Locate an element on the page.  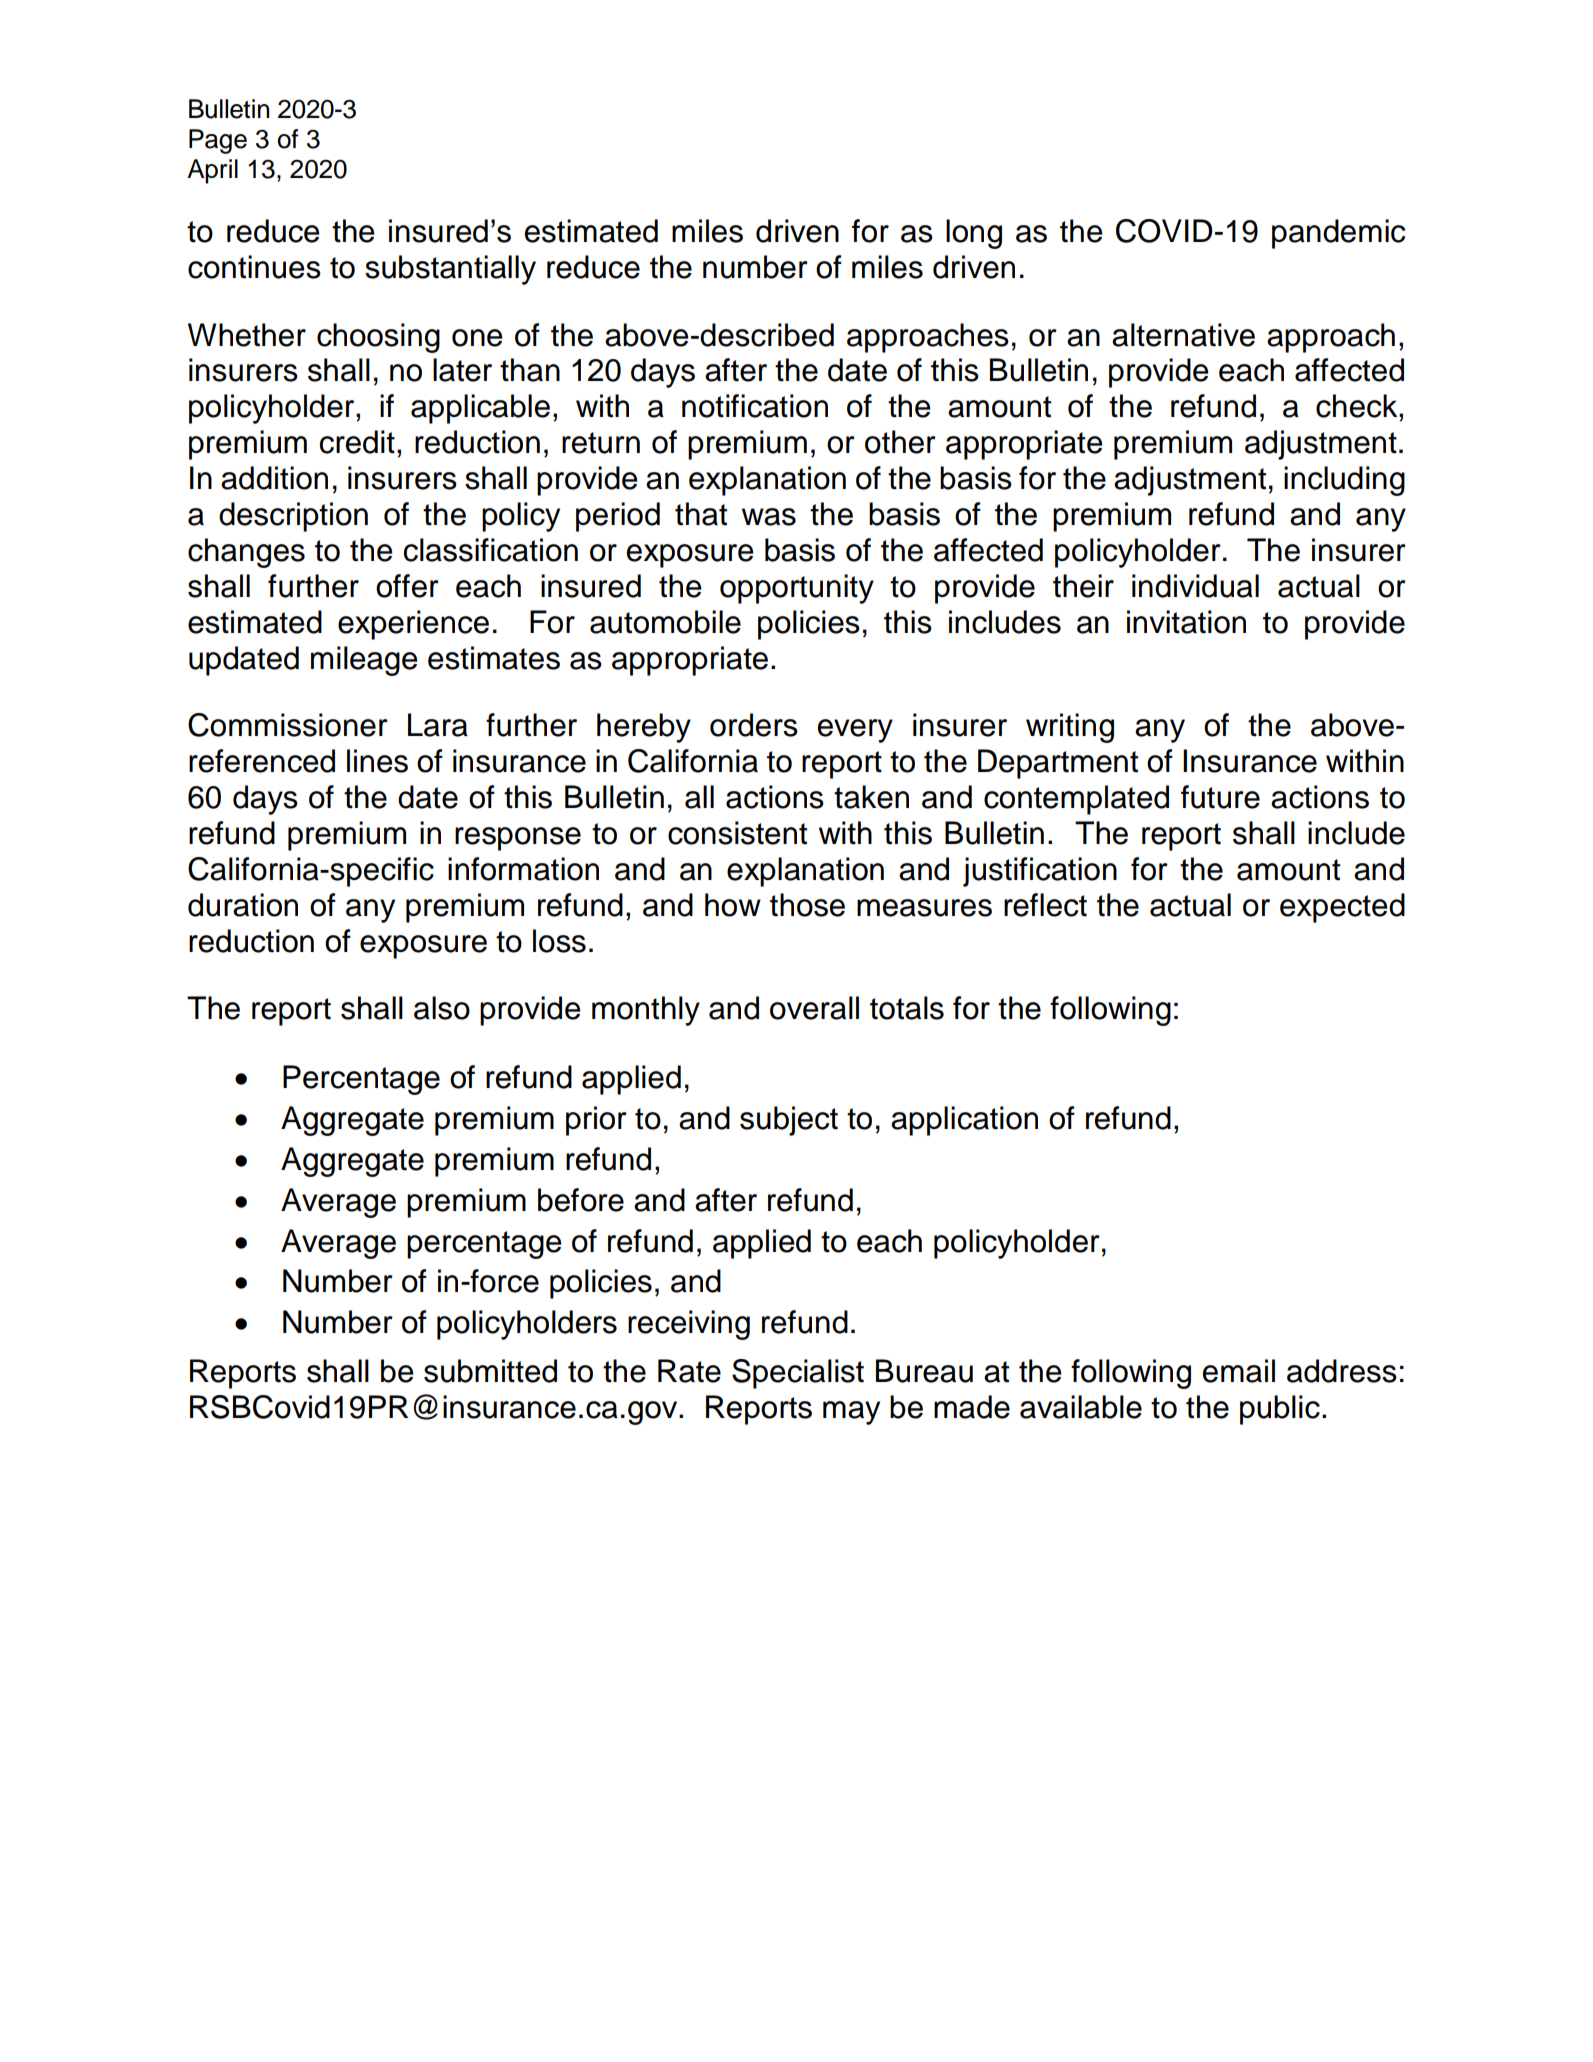
long is located at coordinates (974, 234).
